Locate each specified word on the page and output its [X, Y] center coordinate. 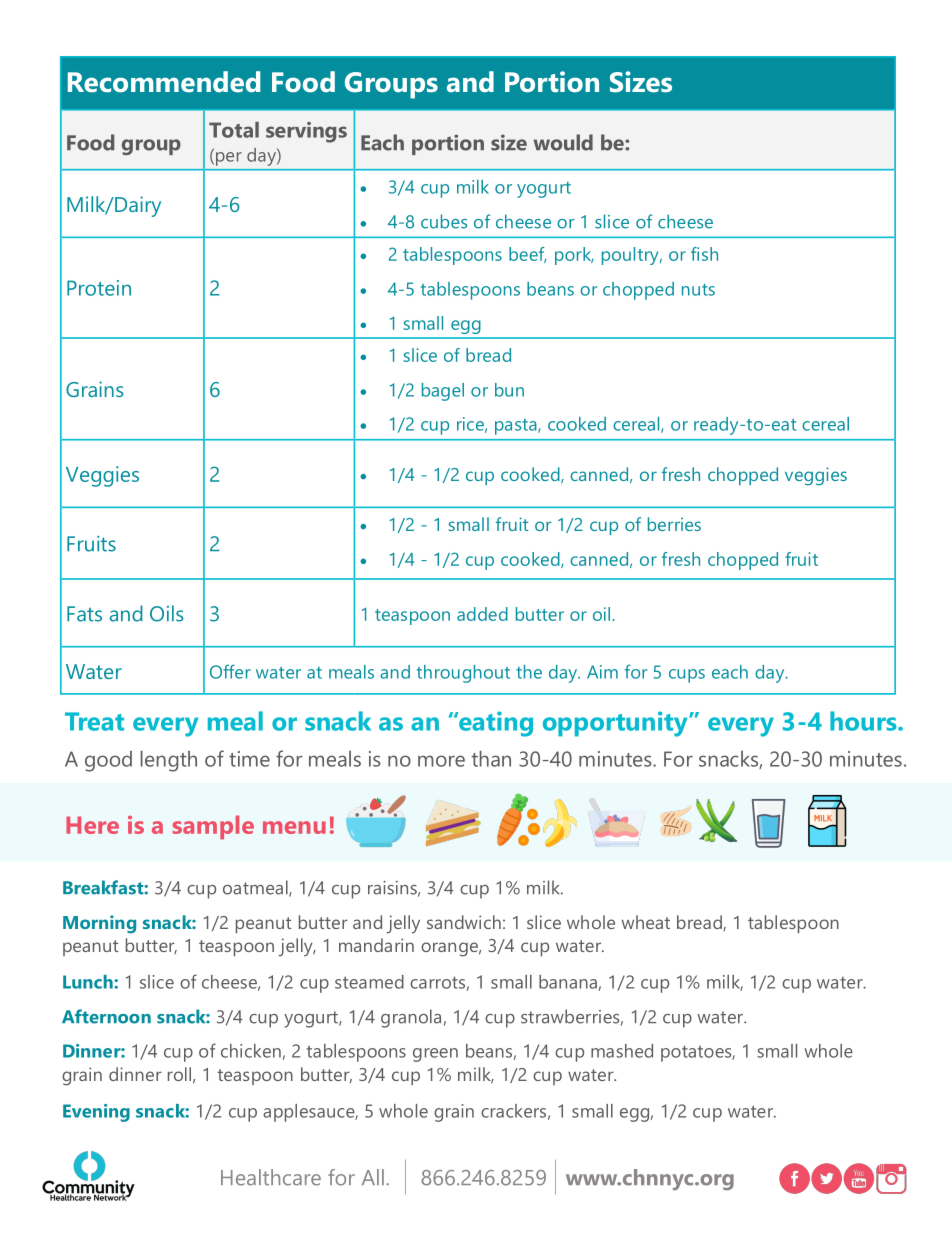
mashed [622, 1051]
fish [704, 254]
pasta [517, 427]
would [563, 142]
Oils [167, 613]
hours [864, 721]
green [435, 1055]
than [491, 759]
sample [213, 827]
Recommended [164, 82]
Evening [96, 1113]
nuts [698, 290]
